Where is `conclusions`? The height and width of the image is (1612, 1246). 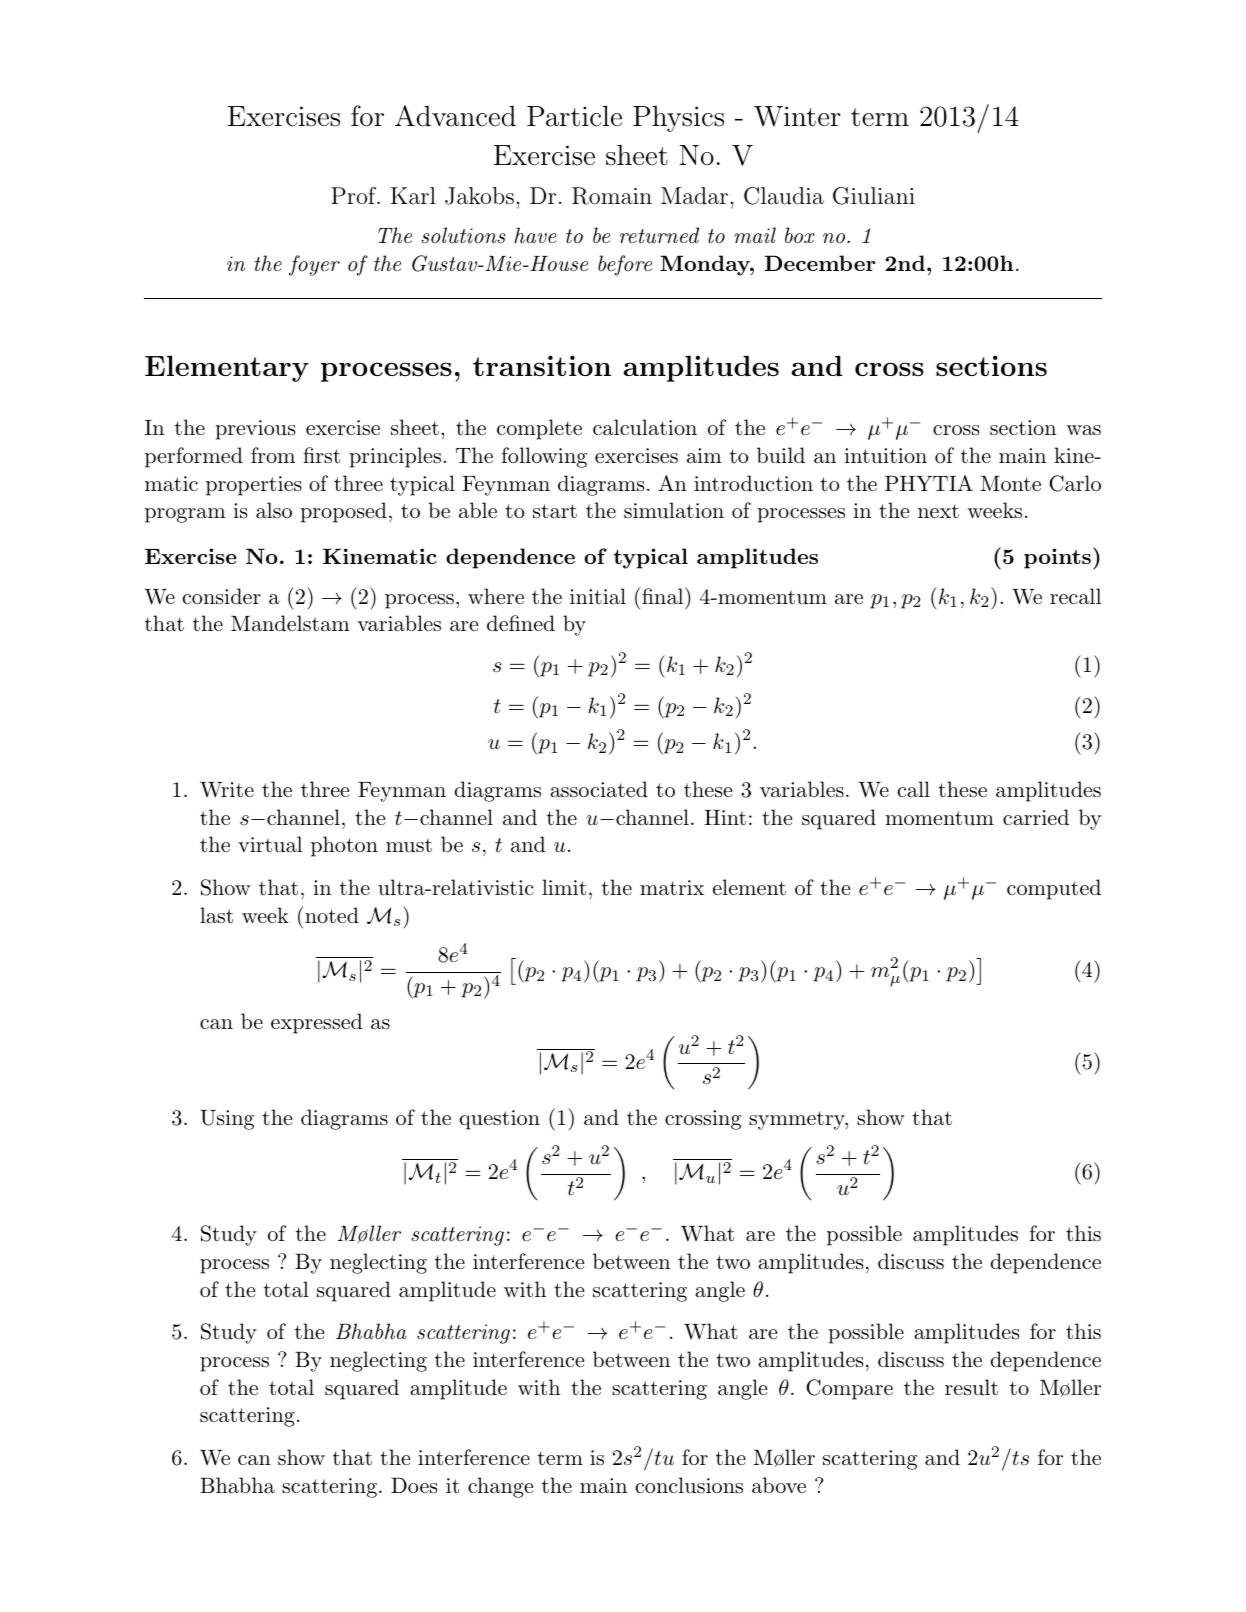
conclusions is located at coordinates (689, 1485).
